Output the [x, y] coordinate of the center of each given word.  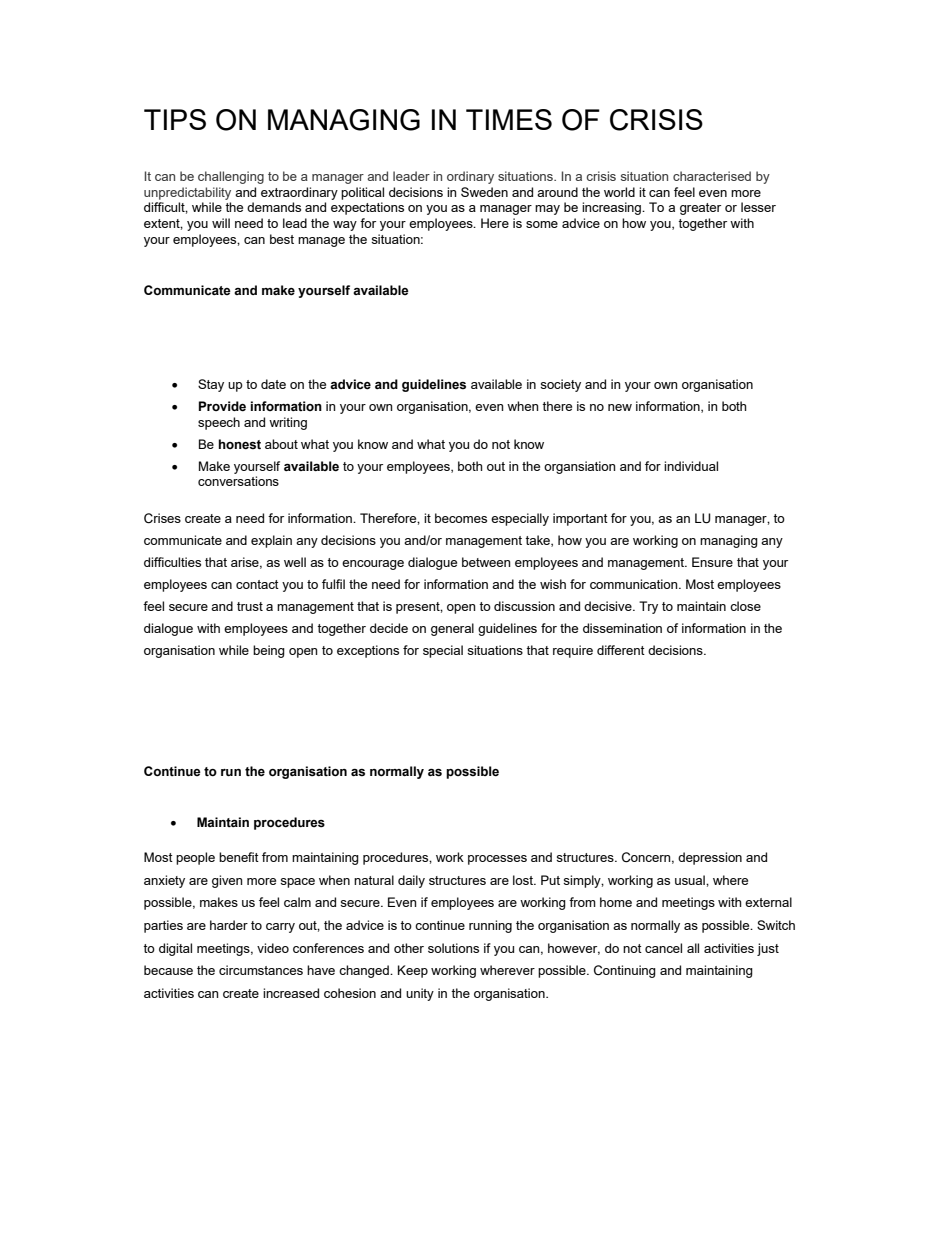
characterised [712, 176]
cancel [663, 948]
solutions [453, 948]
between [486, 562]
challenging [231, 177]
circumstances [261, 970]
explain [271, 541]
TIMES [509, 119]
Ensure [712, 562]
